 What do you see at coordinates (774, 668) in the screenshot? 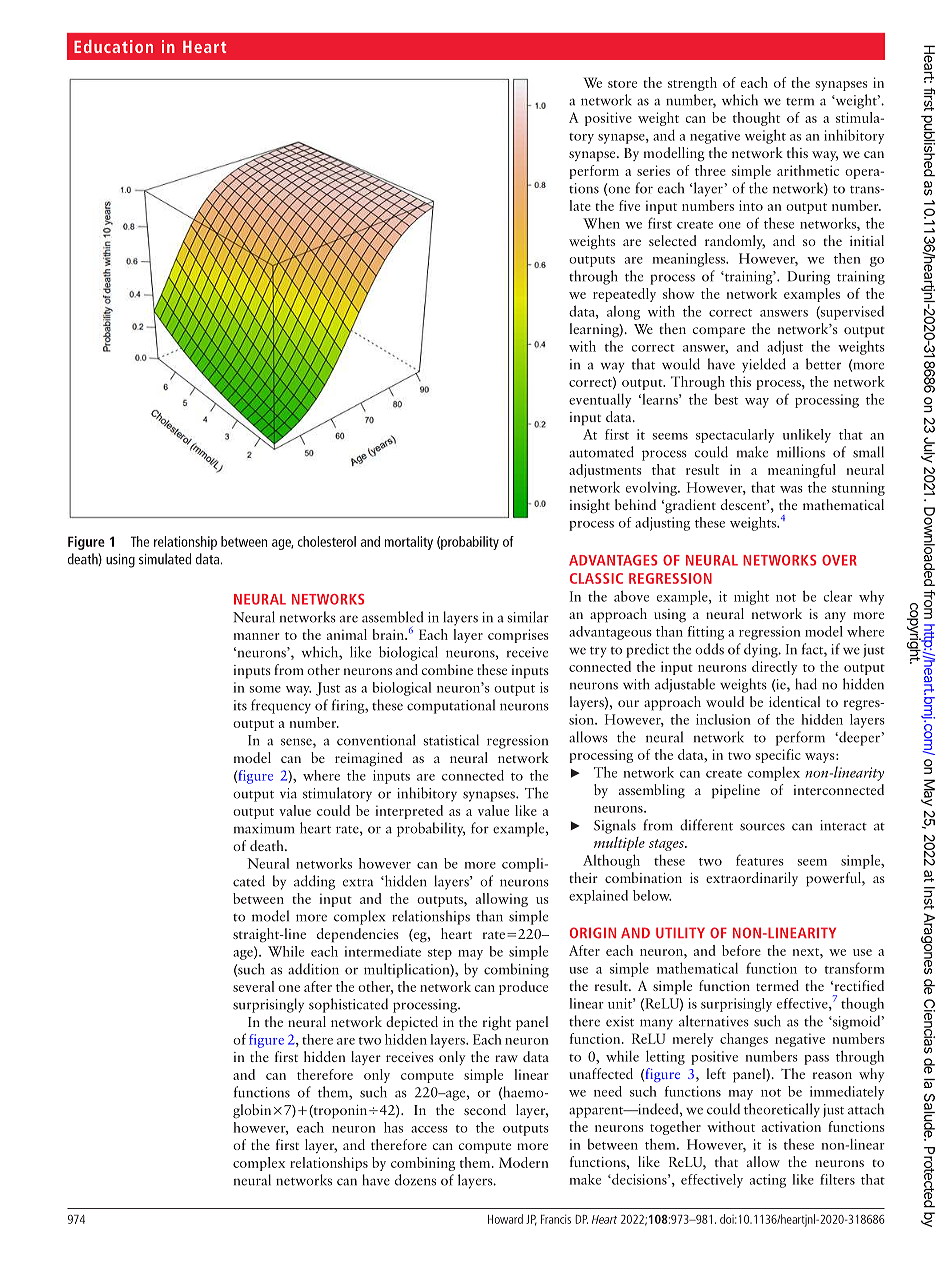
I see `directly` at bounding box center [774, 668].
